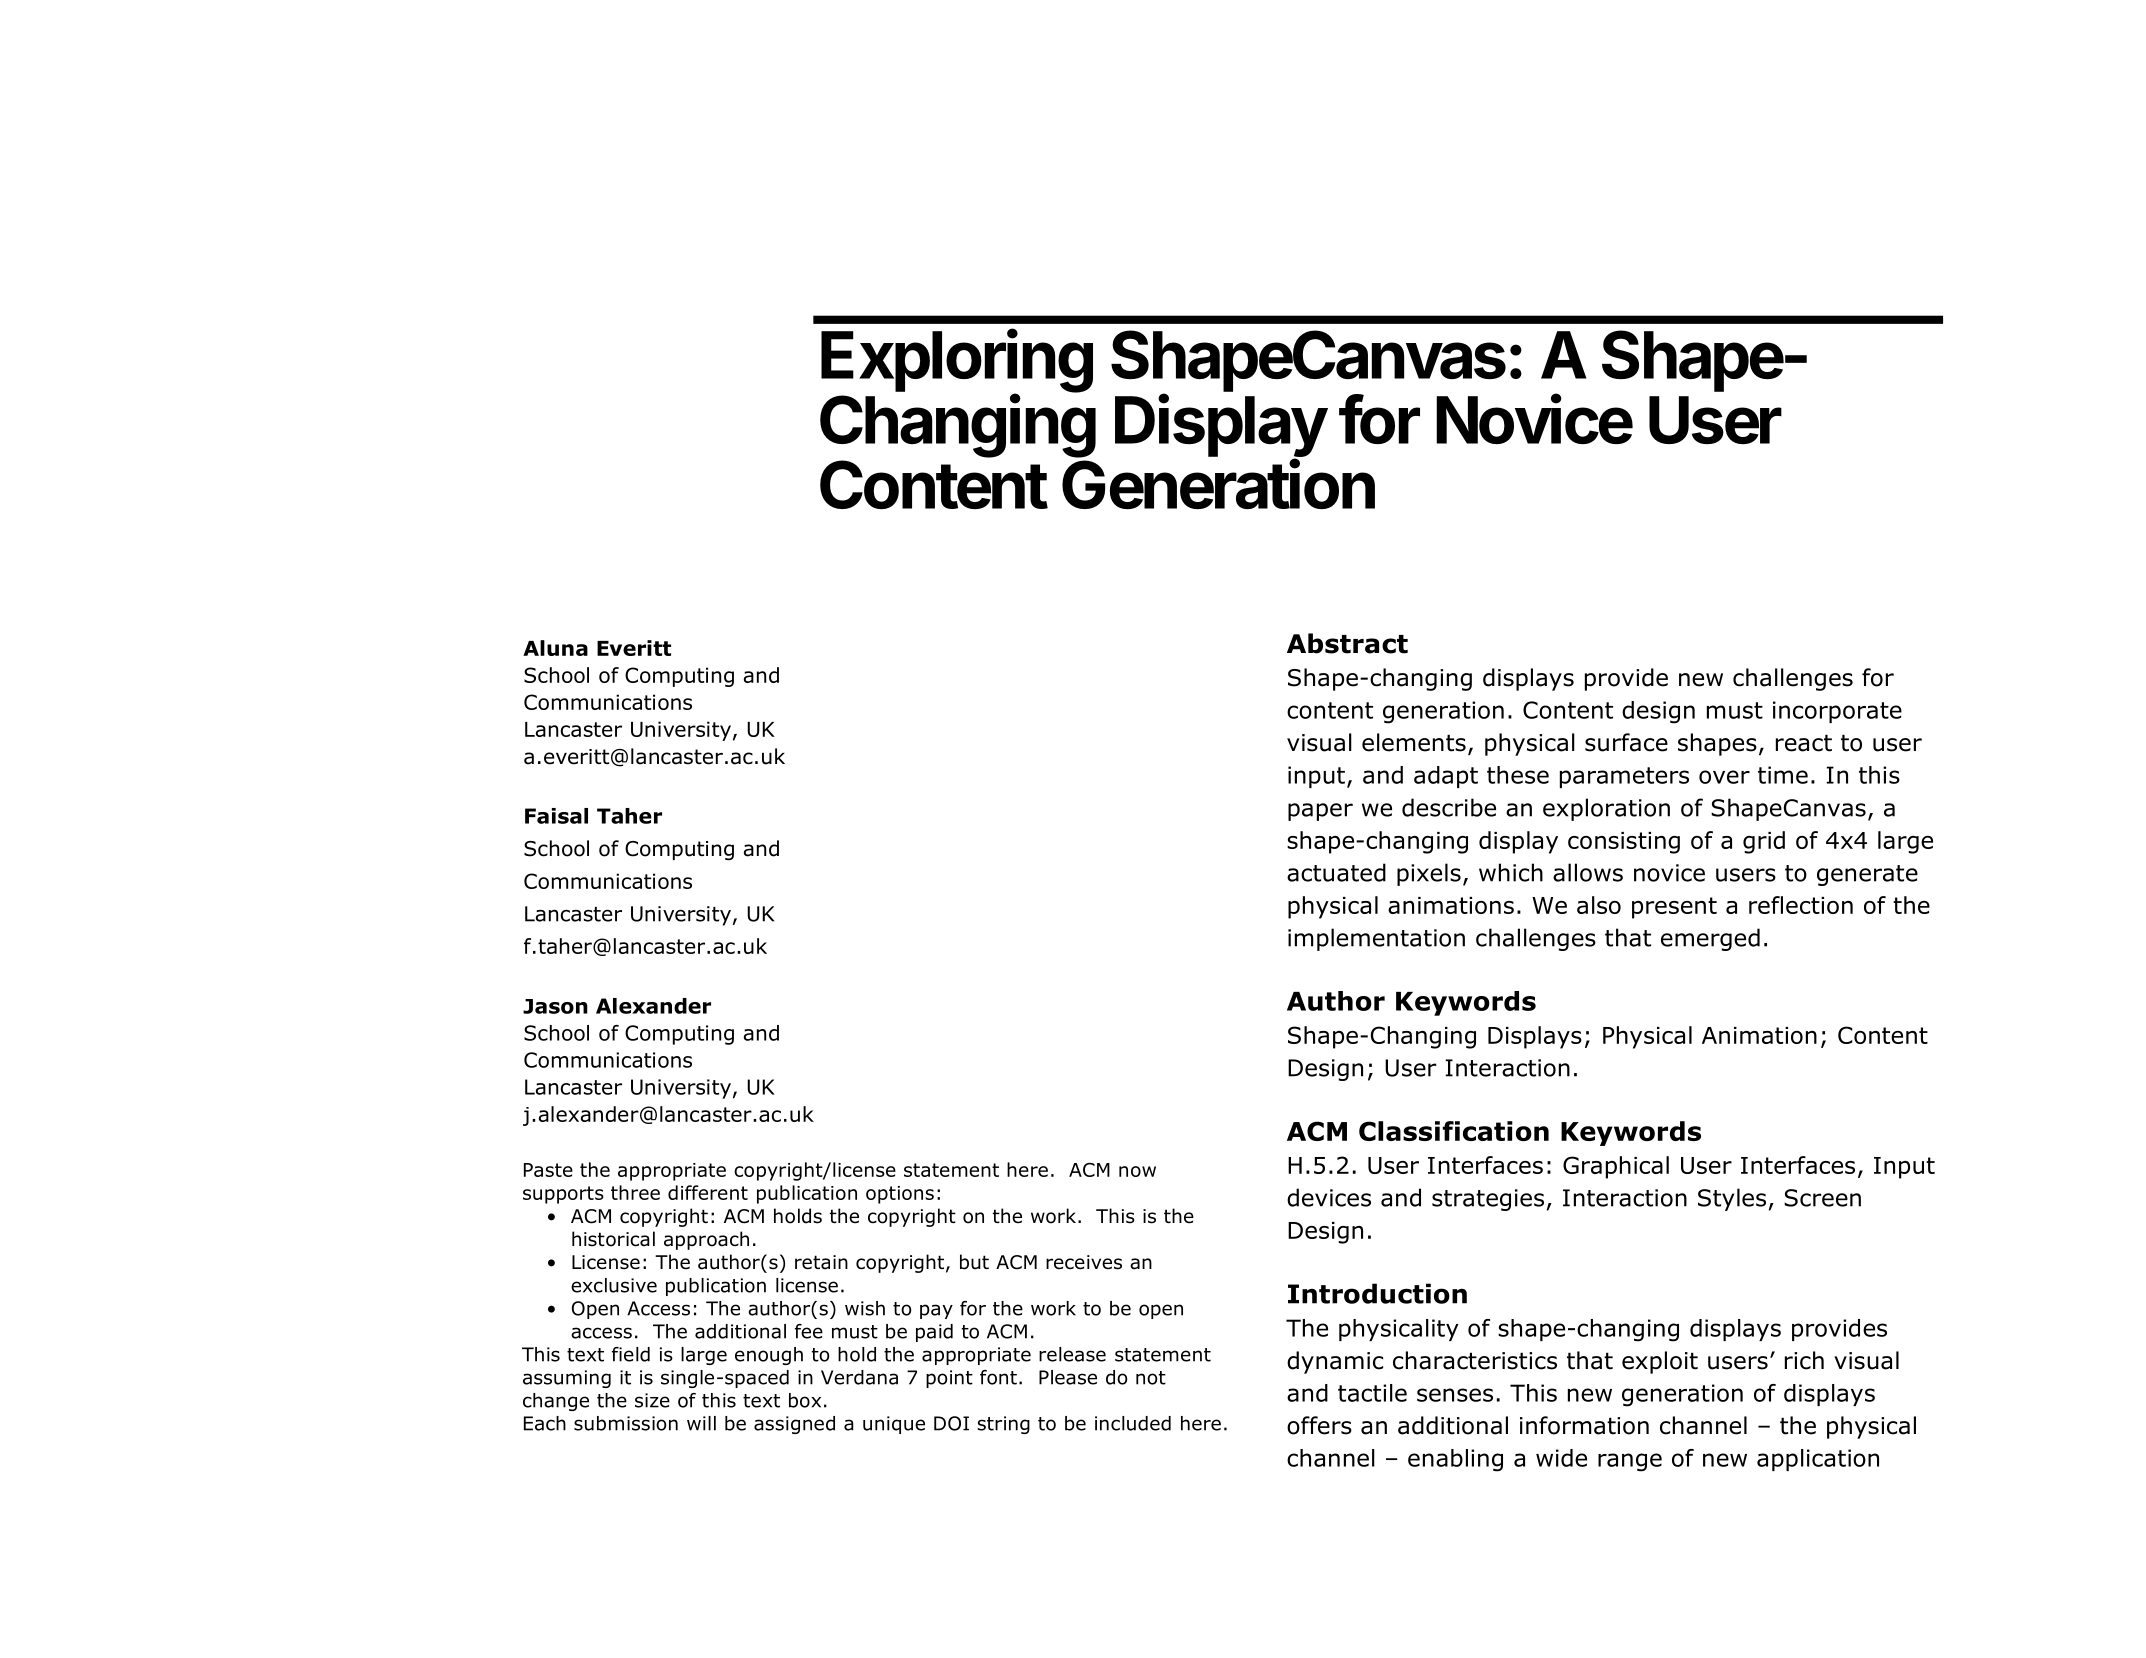 This screenshot has width=2146, height=1658. I want to click on incorporate, so click(1837, 712).
